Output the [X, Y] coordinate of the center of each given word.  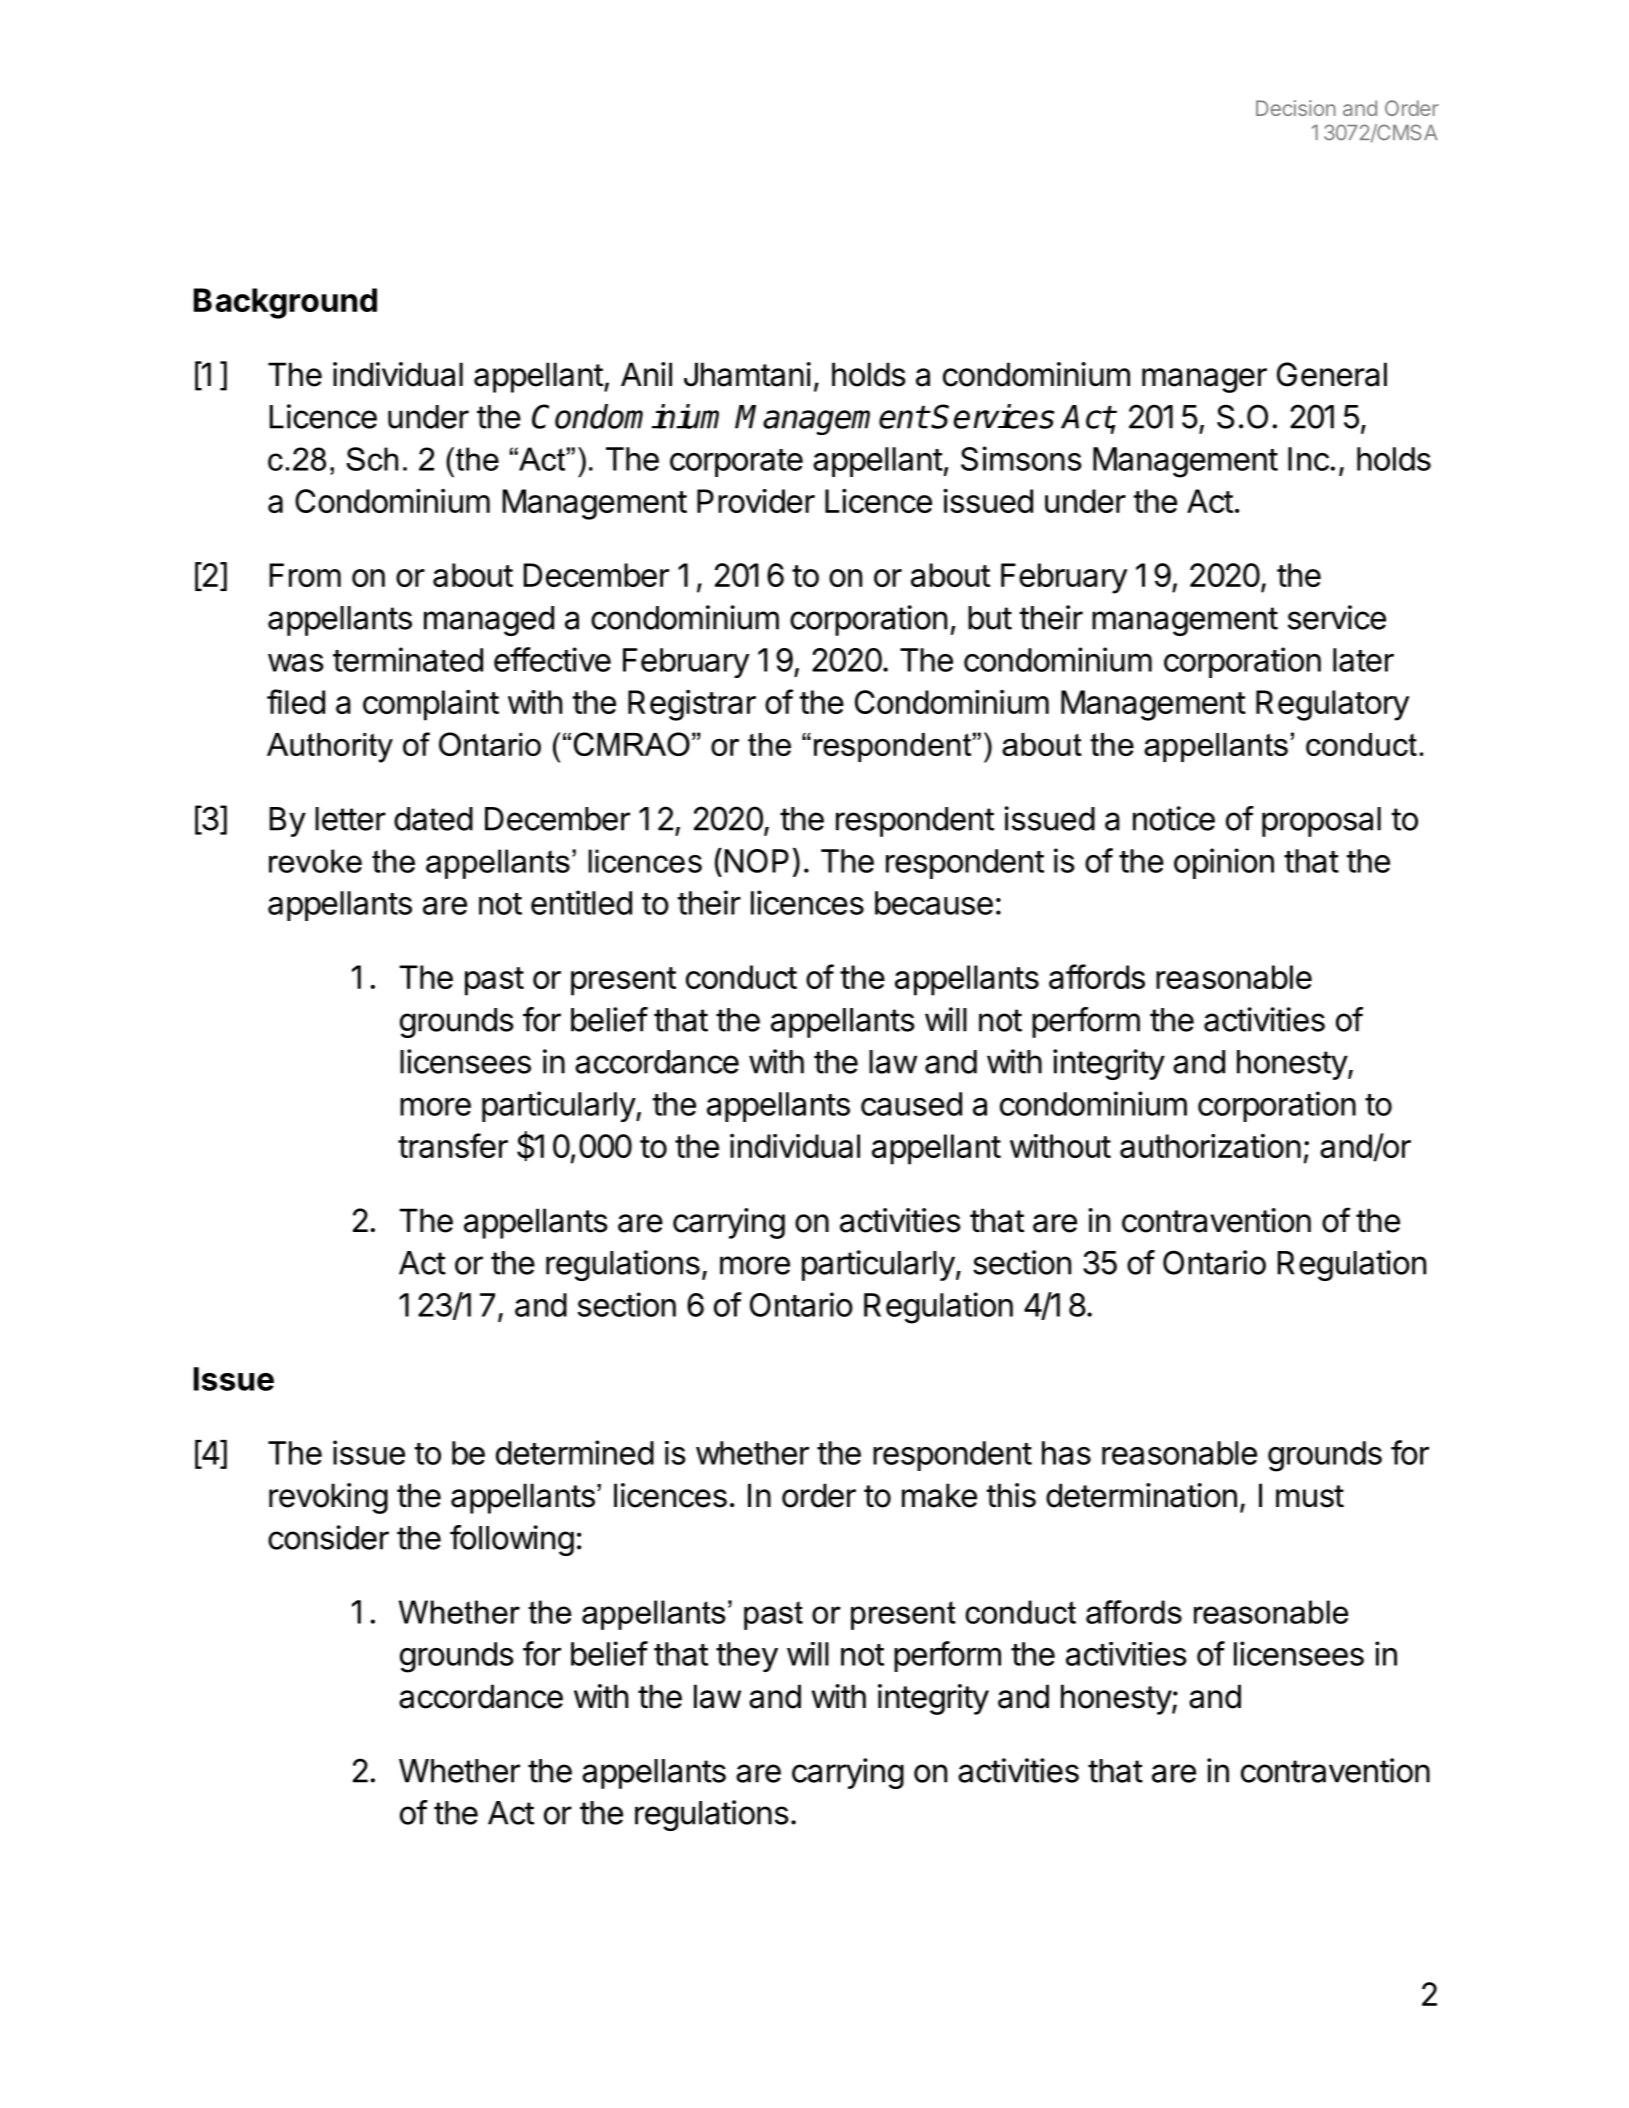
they [747, 1657]
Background [285, 303]
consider [328, 1537]
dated [433, 819]
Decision [1296, 108]
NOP [757, 861]
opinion [1224, 863]
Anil [646, 374]
